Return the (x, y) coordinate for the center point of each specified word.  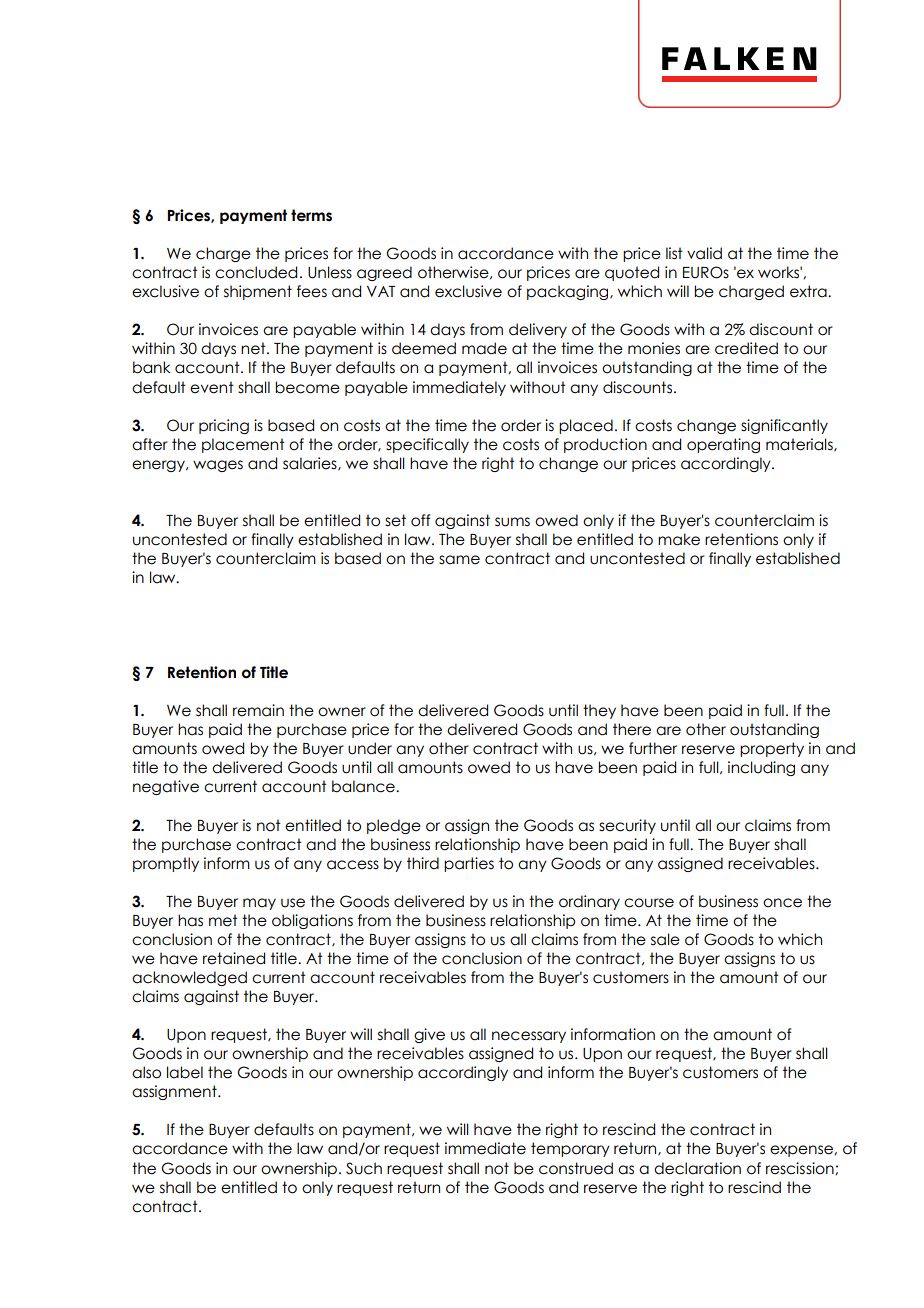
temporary (570, 1149)
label (185, 1072)
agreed (384, 273)
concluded (256, 272)
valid (704, 253)
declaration (697, 1168)
